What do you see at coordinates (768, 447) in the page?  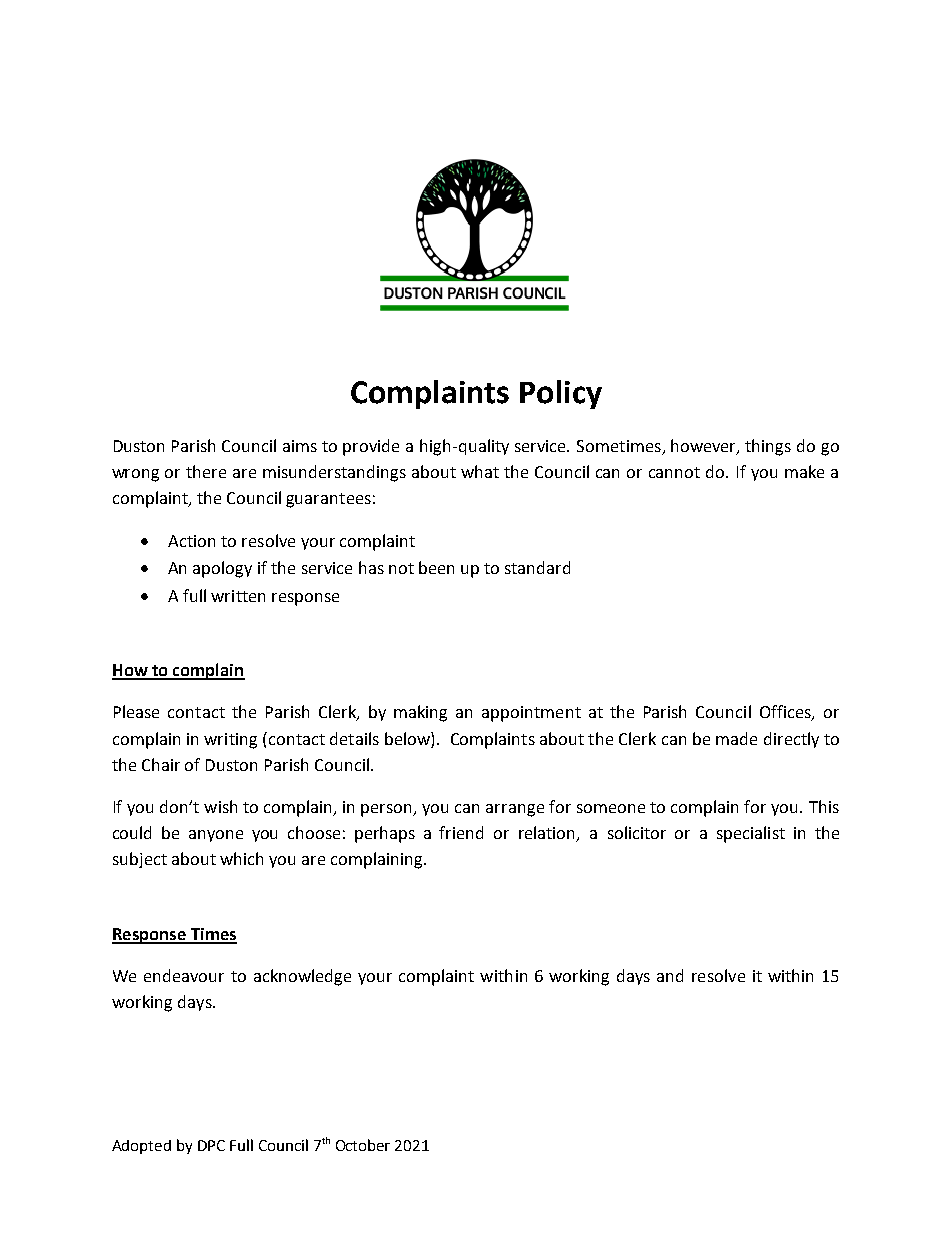 I see `things` at bounding box center [768, 447].
